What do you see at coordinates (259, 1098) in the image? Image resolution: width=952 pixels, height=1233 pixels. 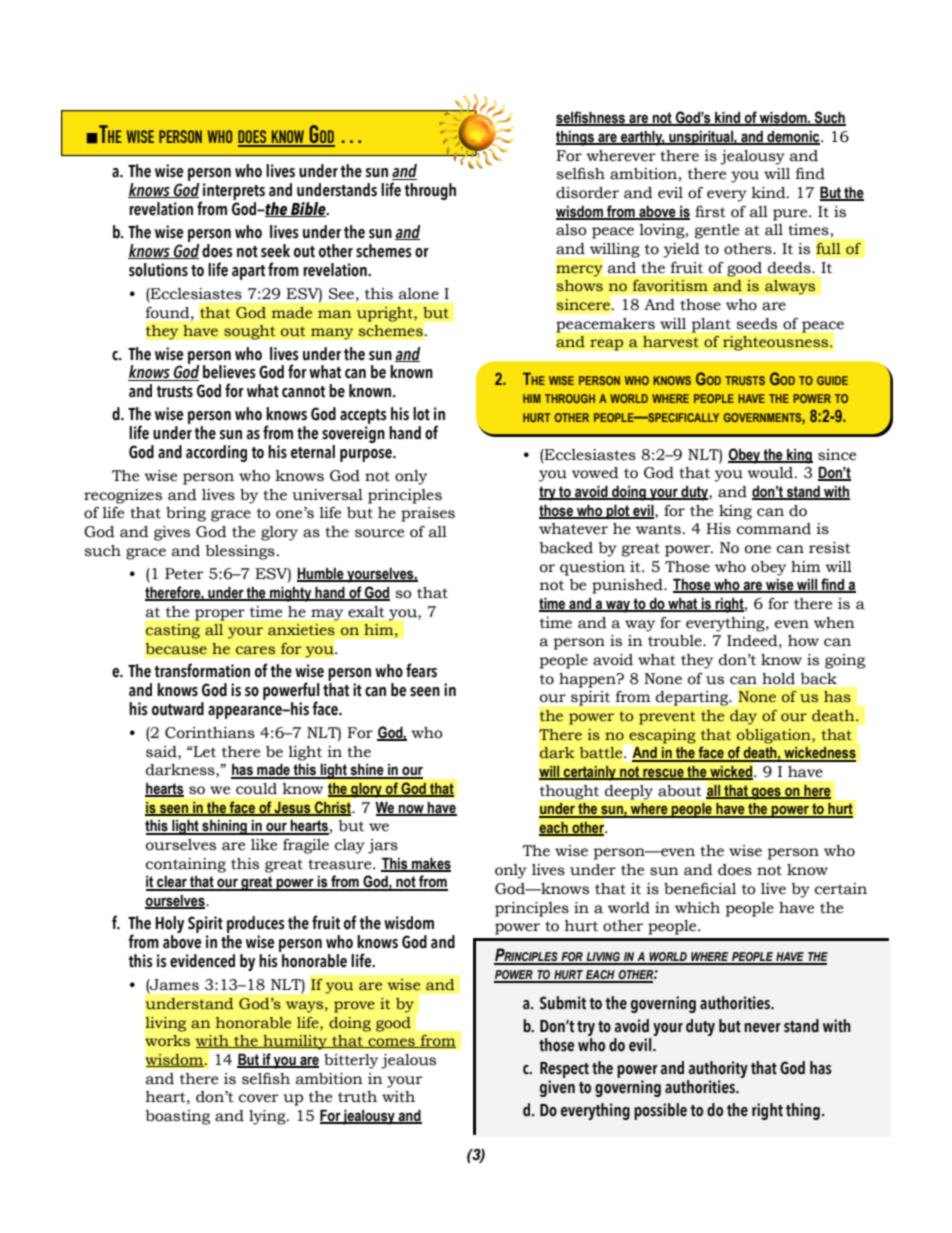 I see `cover` at bounding box center [259, 1098].
